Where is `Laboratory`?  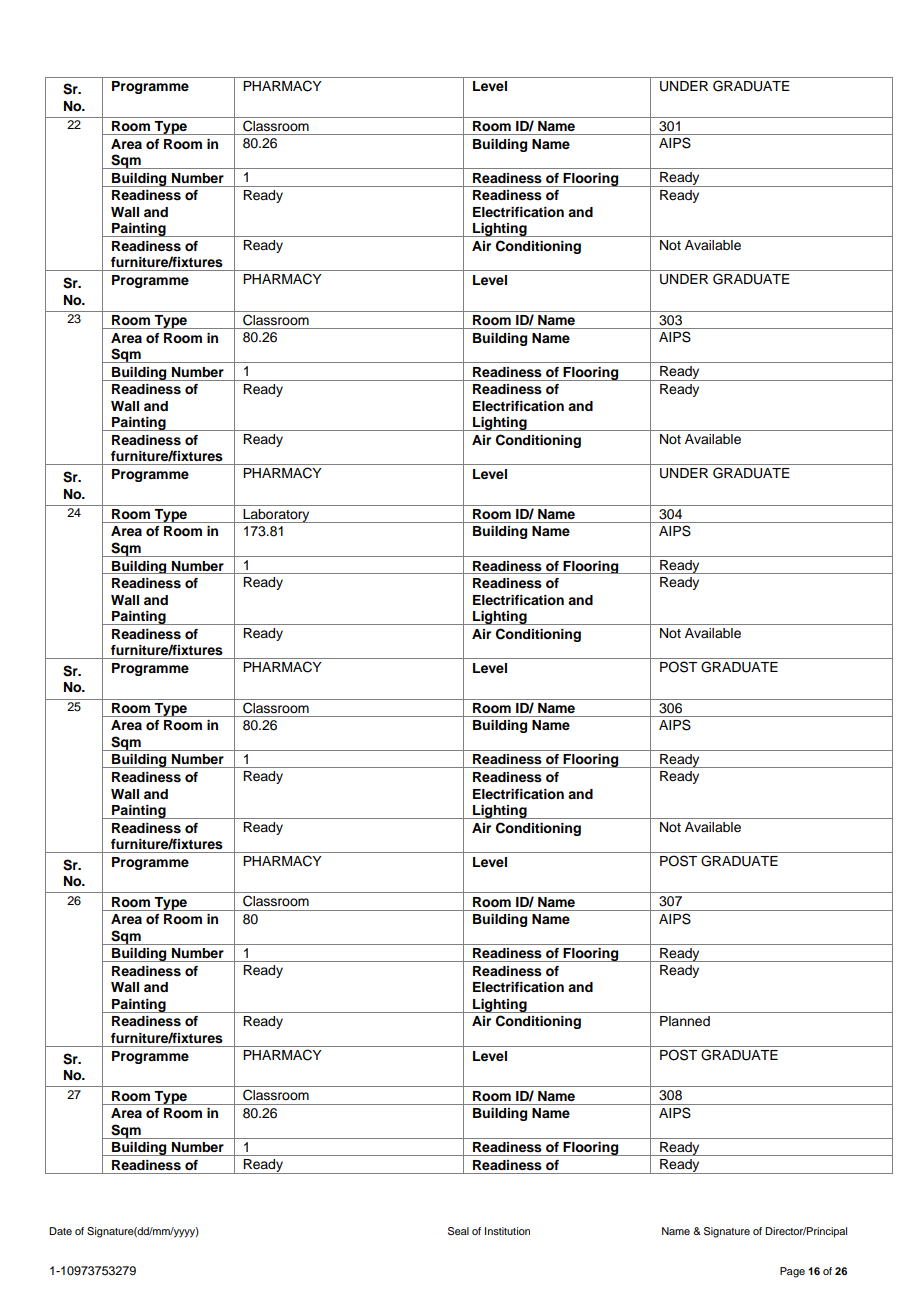
Laboratory is located at coordinates (276, 516).
